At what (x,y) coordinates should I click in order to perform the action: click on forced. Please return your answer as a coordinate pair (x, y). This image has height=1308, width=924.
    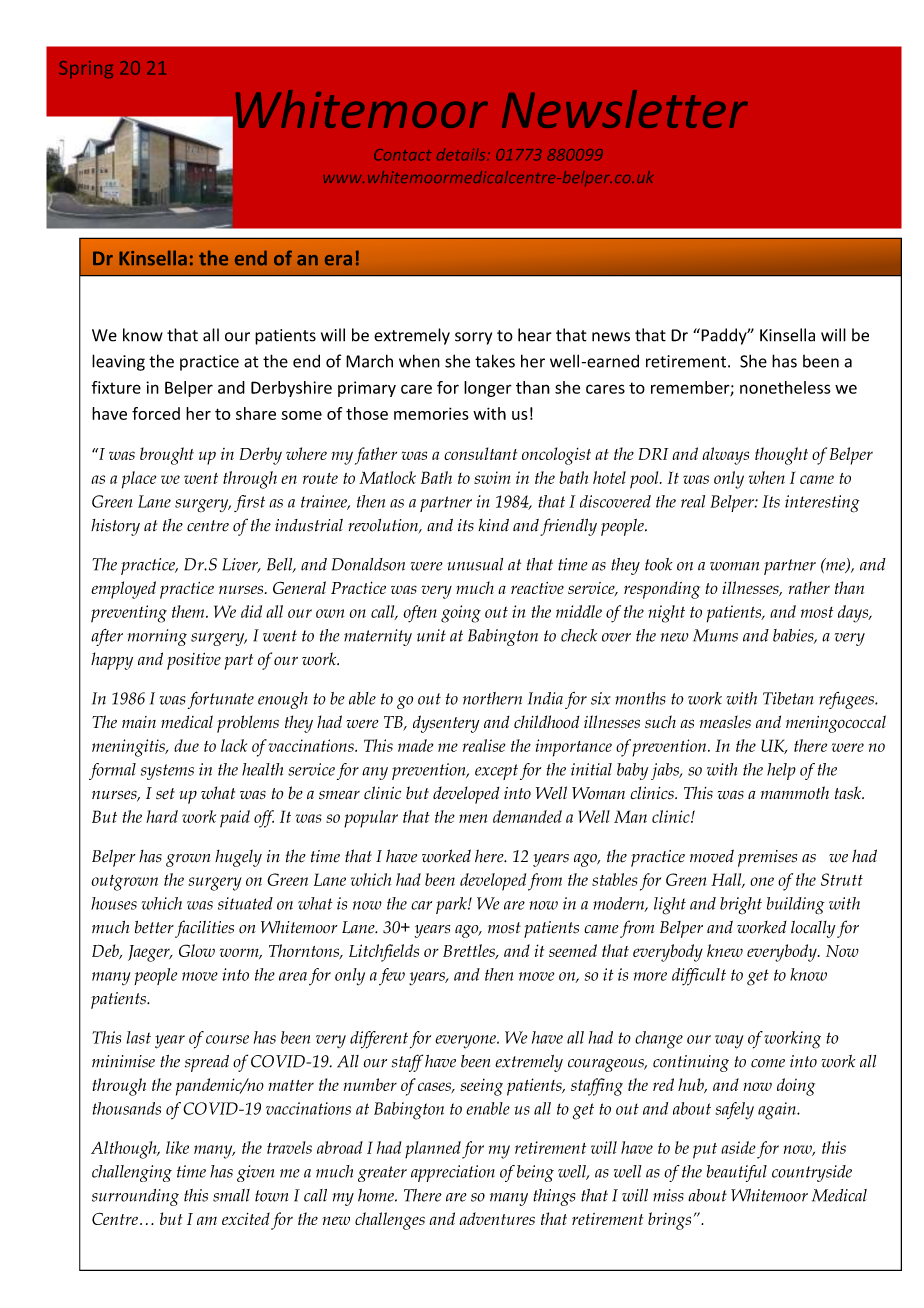
    Looking at the image, I should click on (156, 413).
